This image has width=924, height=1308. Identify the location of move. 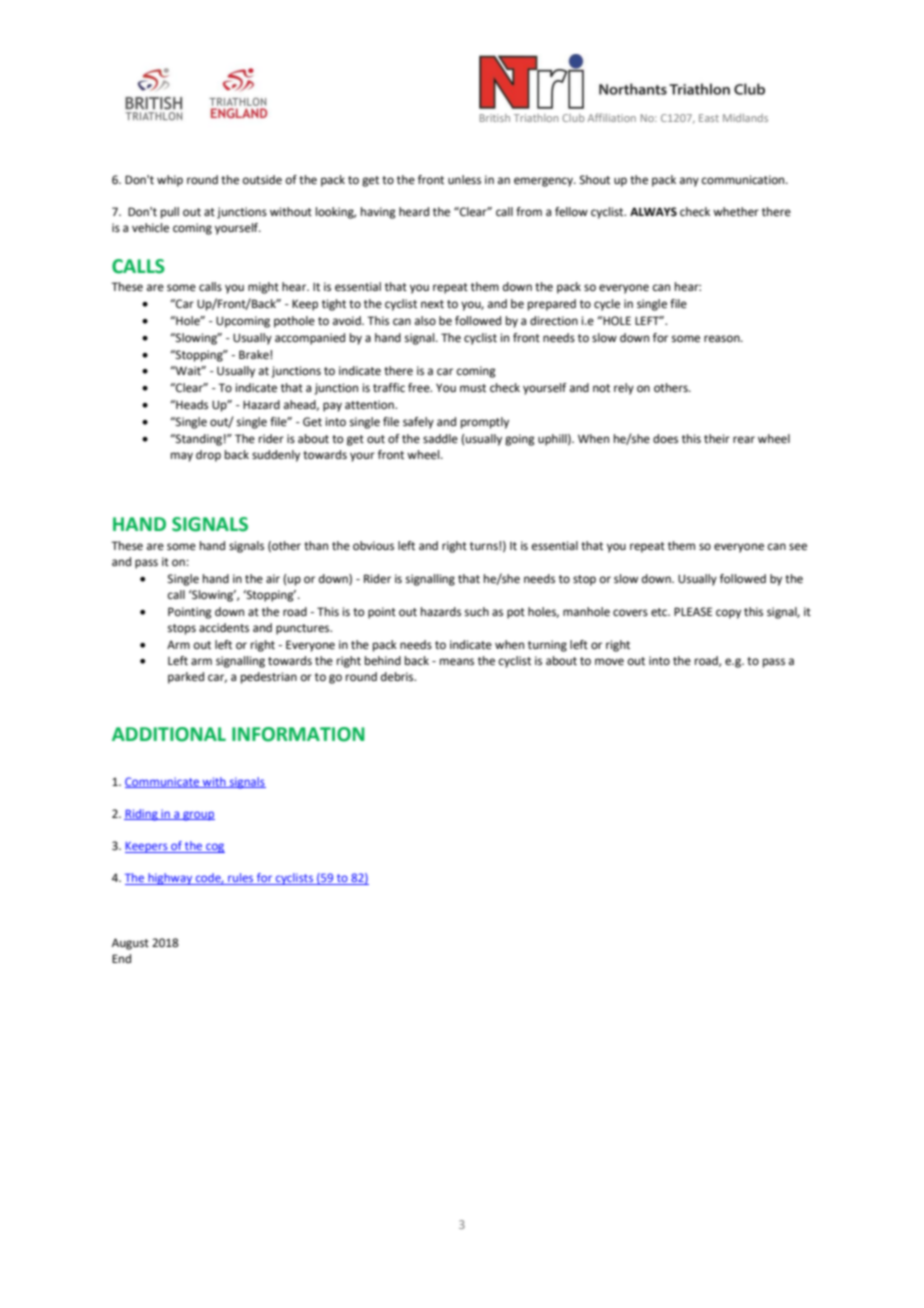
(609, 662).
